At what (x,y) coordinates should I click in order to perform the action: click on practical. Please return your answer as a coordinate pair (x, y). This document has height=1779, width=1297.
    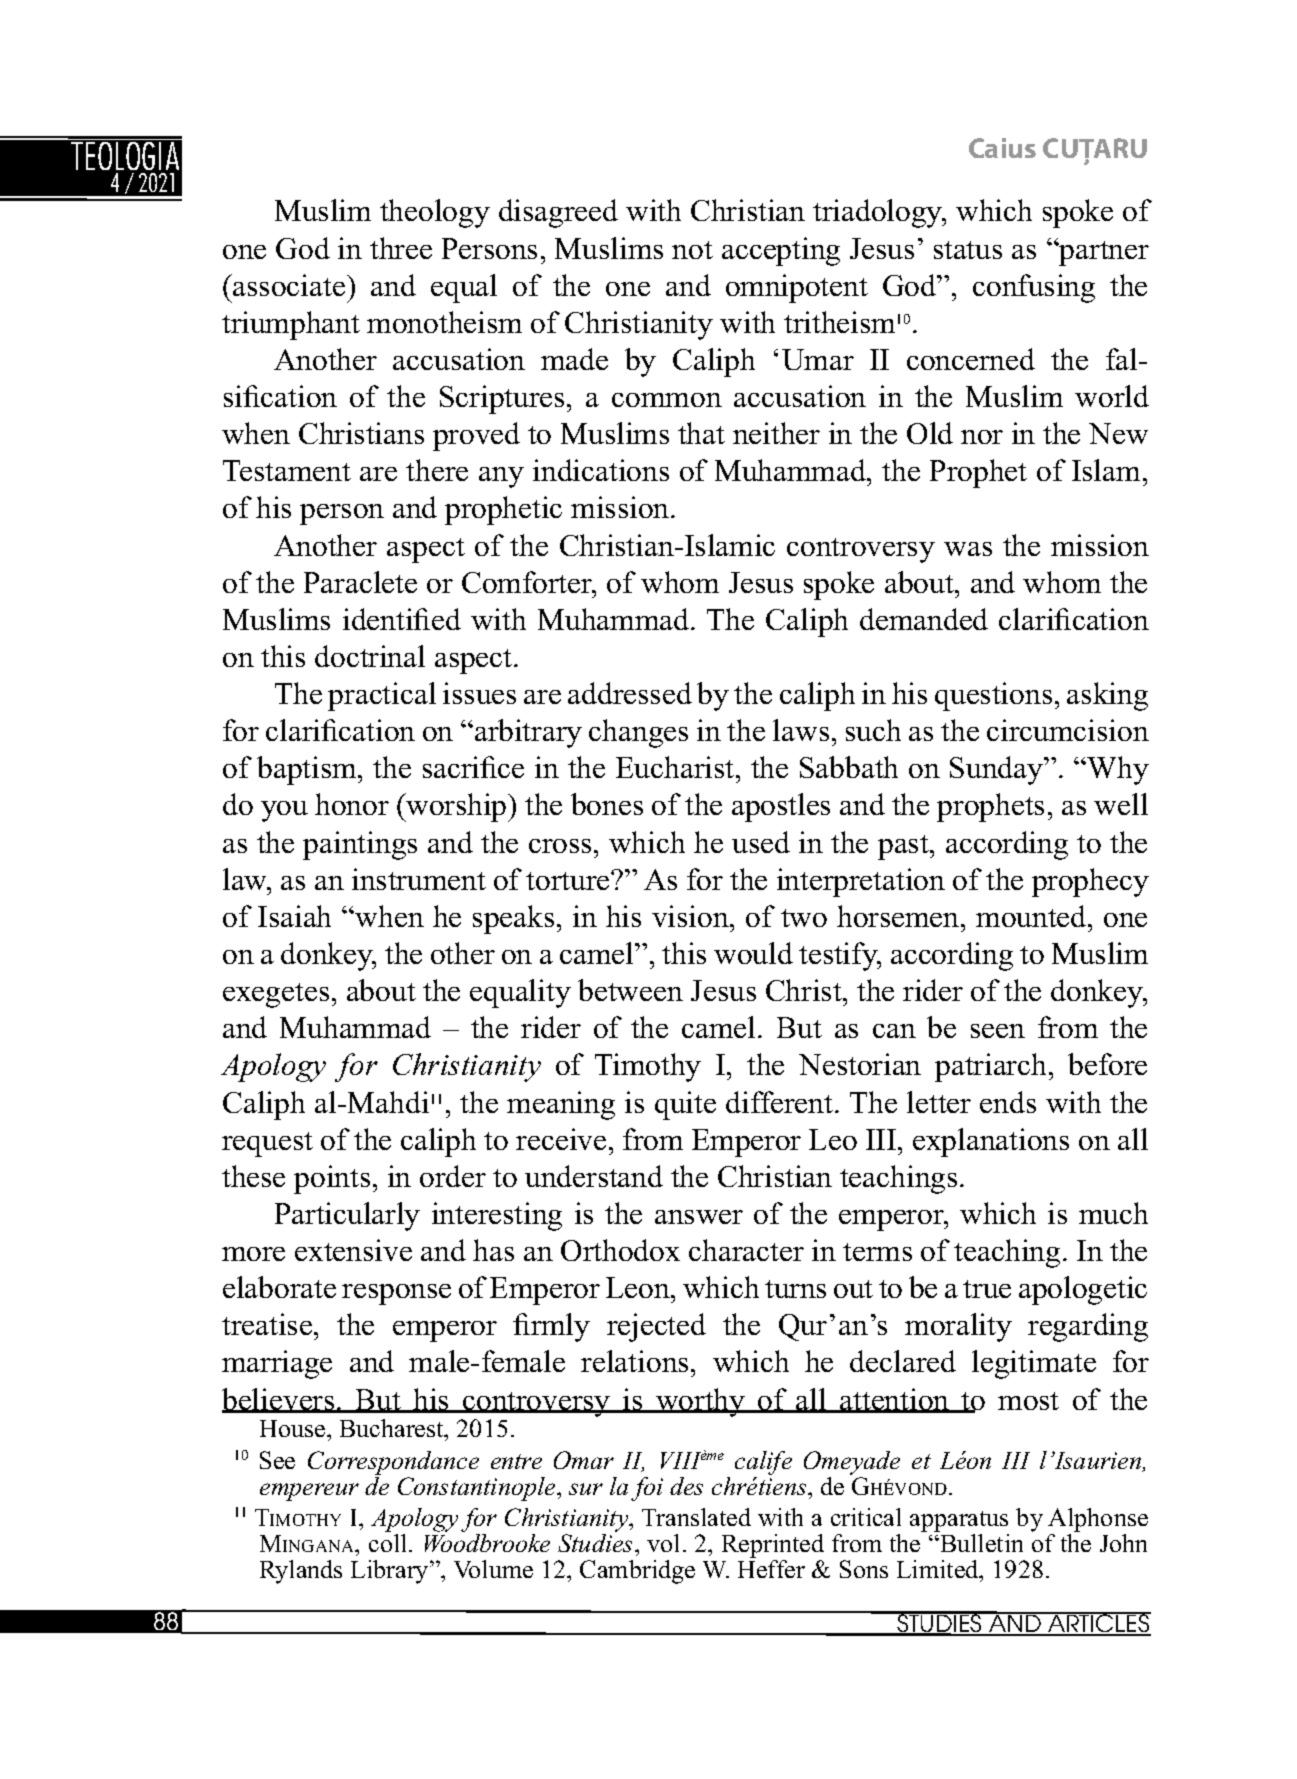
    Looking at the image, I should click on (382, 696).
